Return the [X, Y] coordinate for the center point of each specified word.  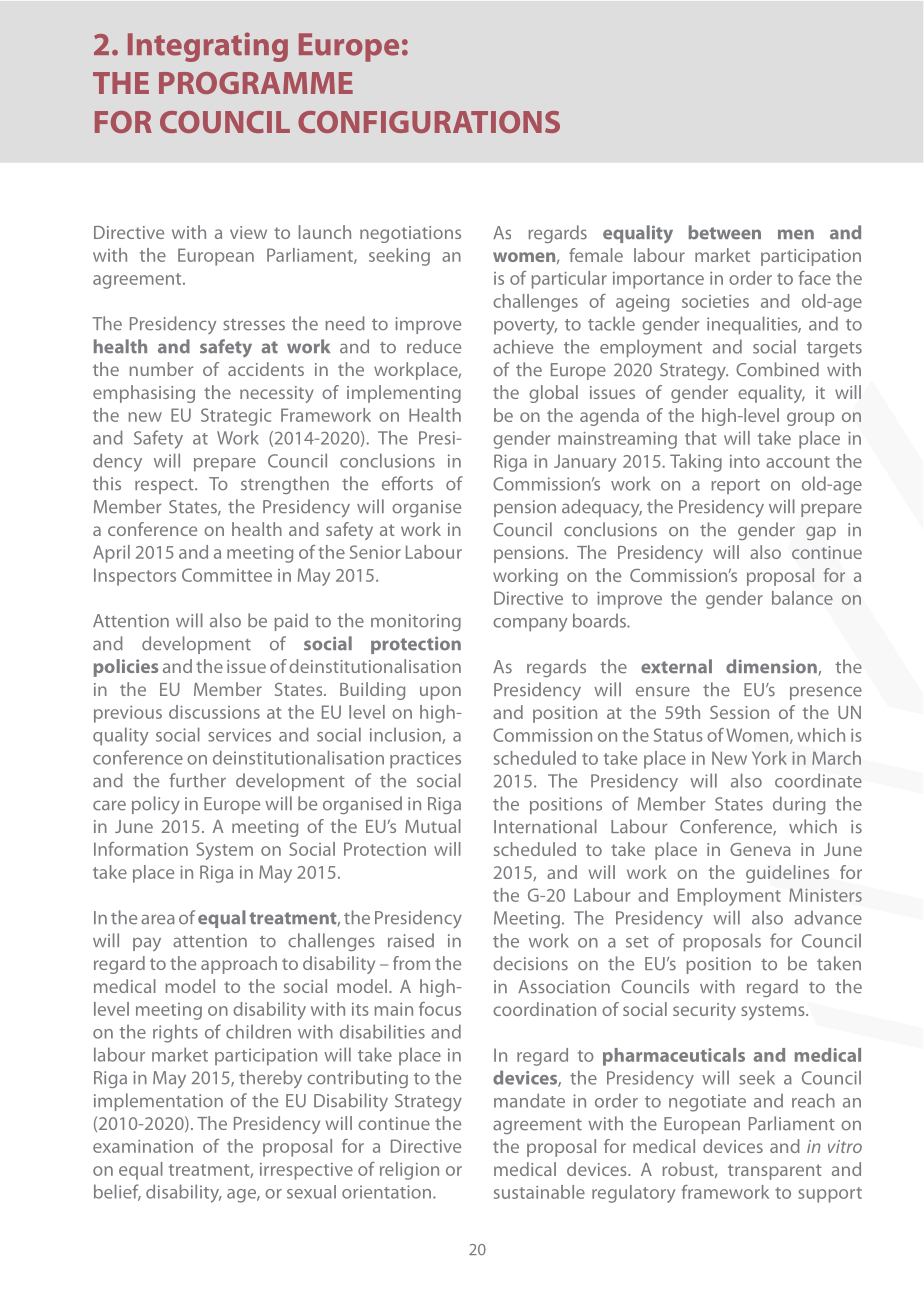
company [530, 625]
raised [411, 940]
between [725, 232]
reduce [434, 346]
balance [802, 598]
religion [409, 1171]
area [158, 919]
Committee [227, 575]
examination [143, 1146]
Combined [777, 369]
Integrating [208, 47]
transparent [775, 1172]
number [161, 369]
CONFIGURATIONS [429, 122]
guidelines [787, 874]
